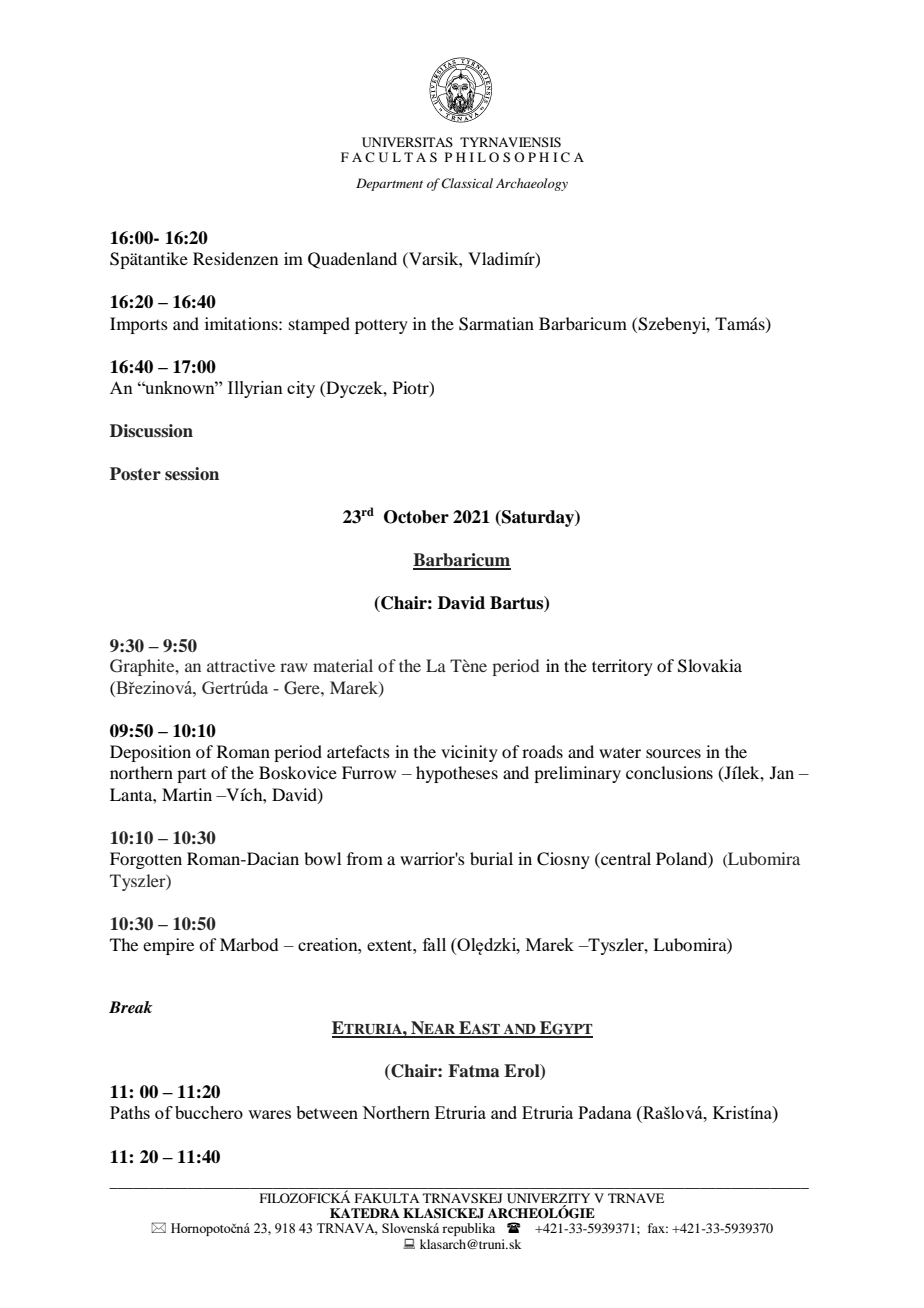 The height and width of the page is (1308, 924). What do you see at coordinates (416, 517) in the page?
I see `October` at bounding box center [416, 517].
